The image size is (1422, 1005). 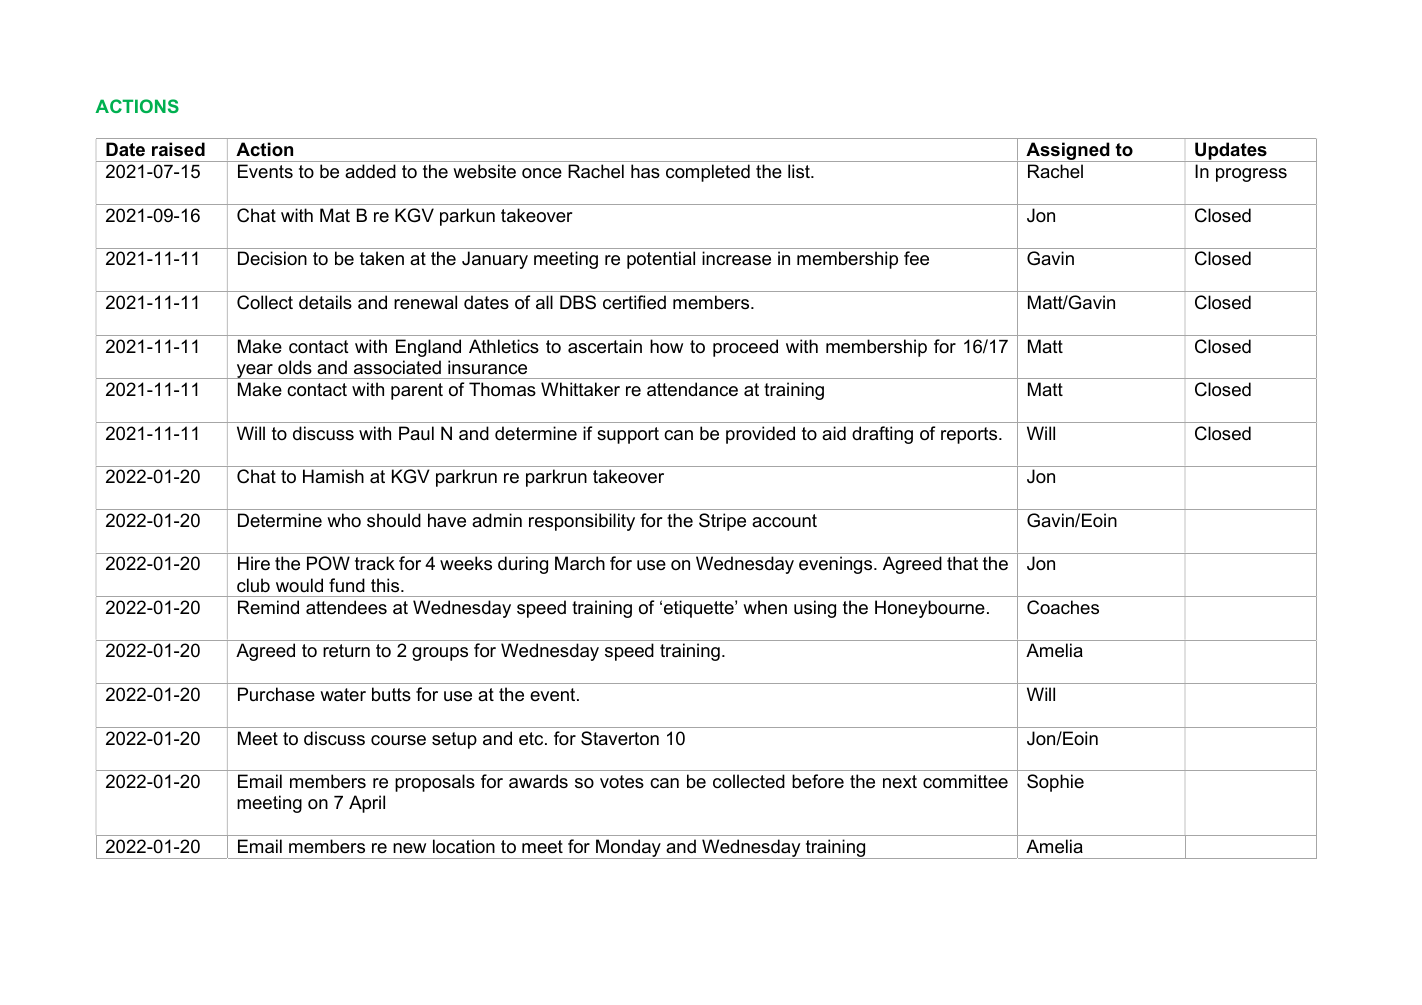 I want to click on April, so click(x=367, y=804).
